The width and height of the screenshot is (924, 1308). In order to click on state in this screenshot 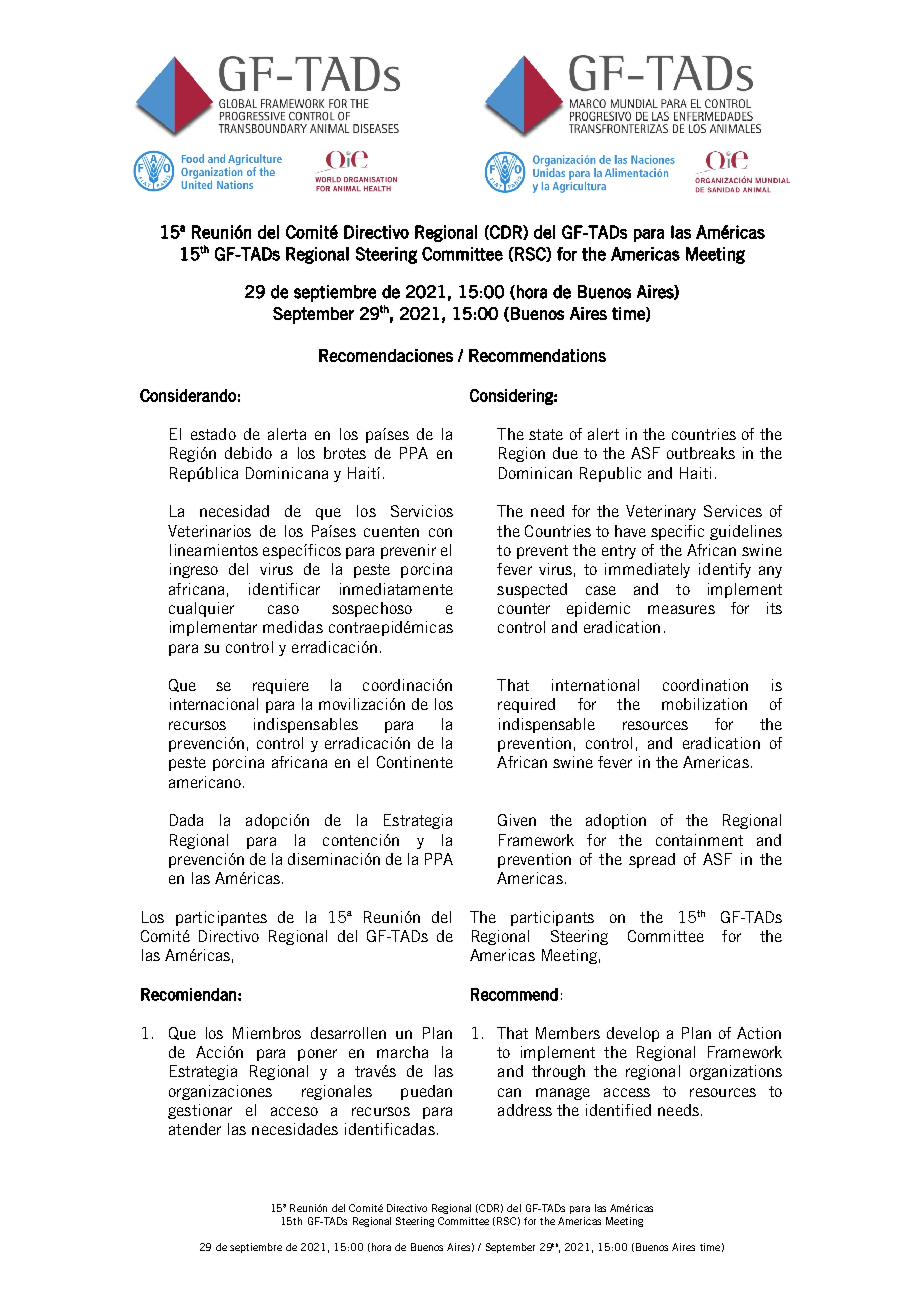, I will do `click(546, 434)`.
